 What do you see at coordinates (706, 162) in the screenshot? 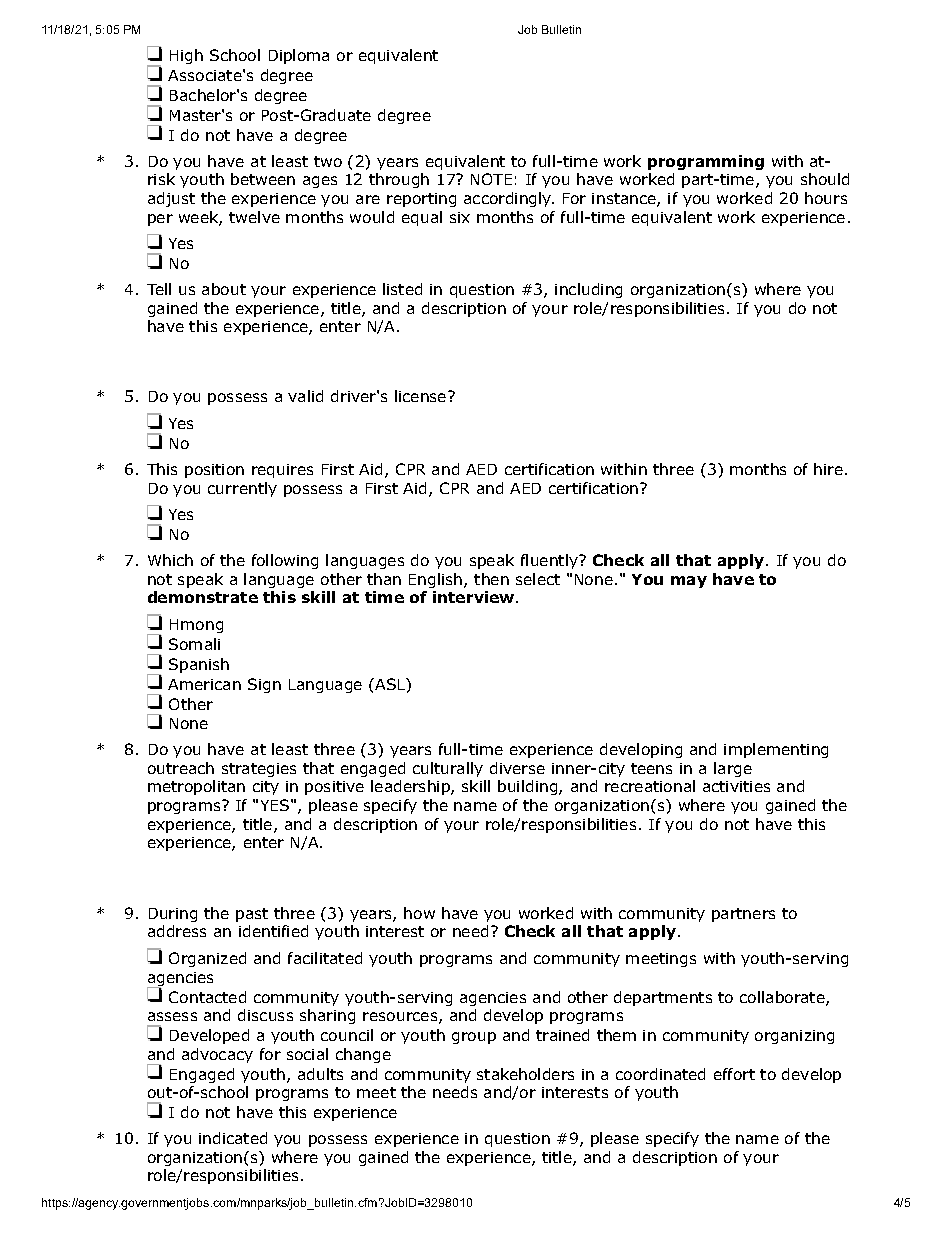
I see `programming` at bounding box center [706, 162].
